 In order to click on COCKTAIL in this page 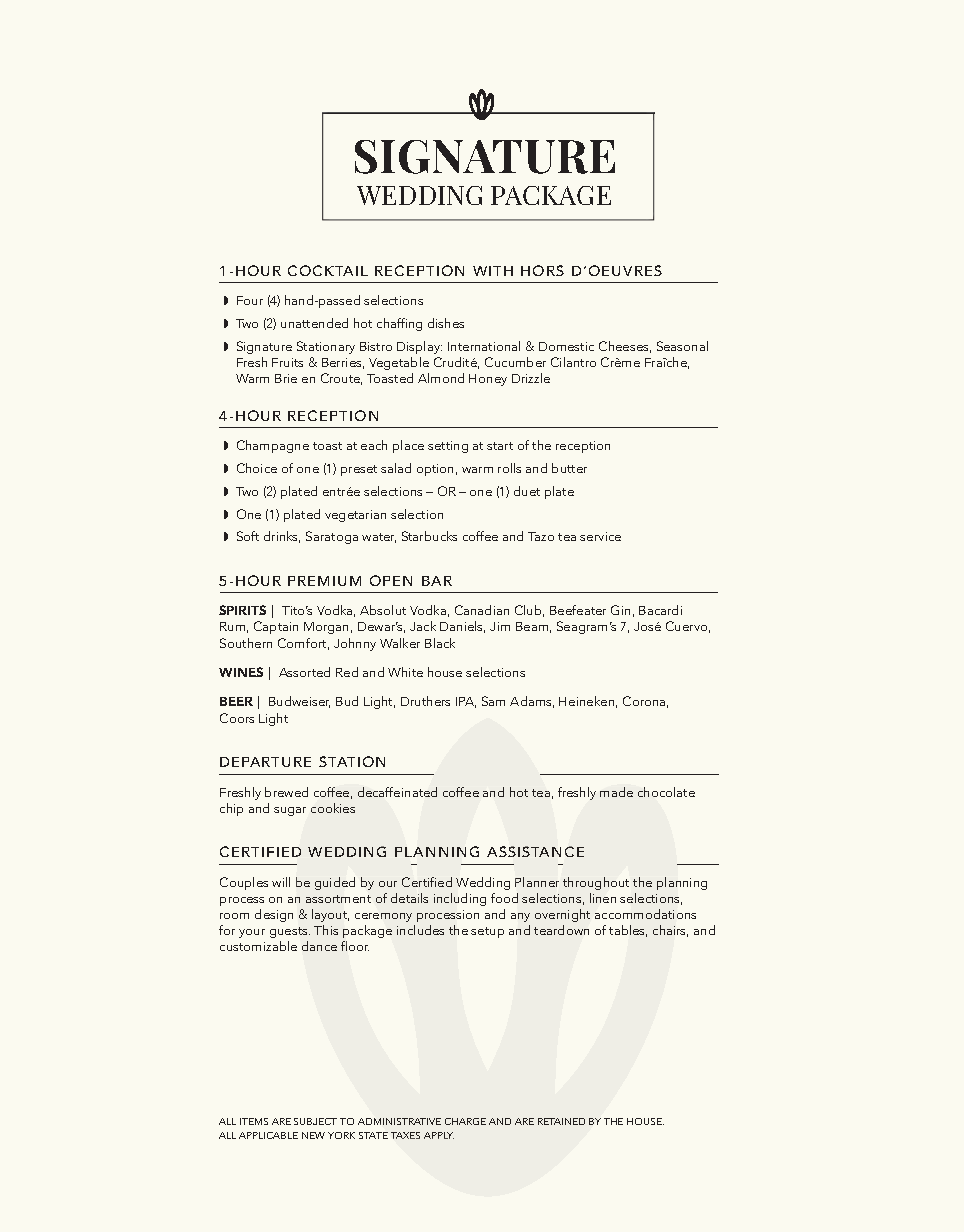, I will do `click(328, 270)`.
